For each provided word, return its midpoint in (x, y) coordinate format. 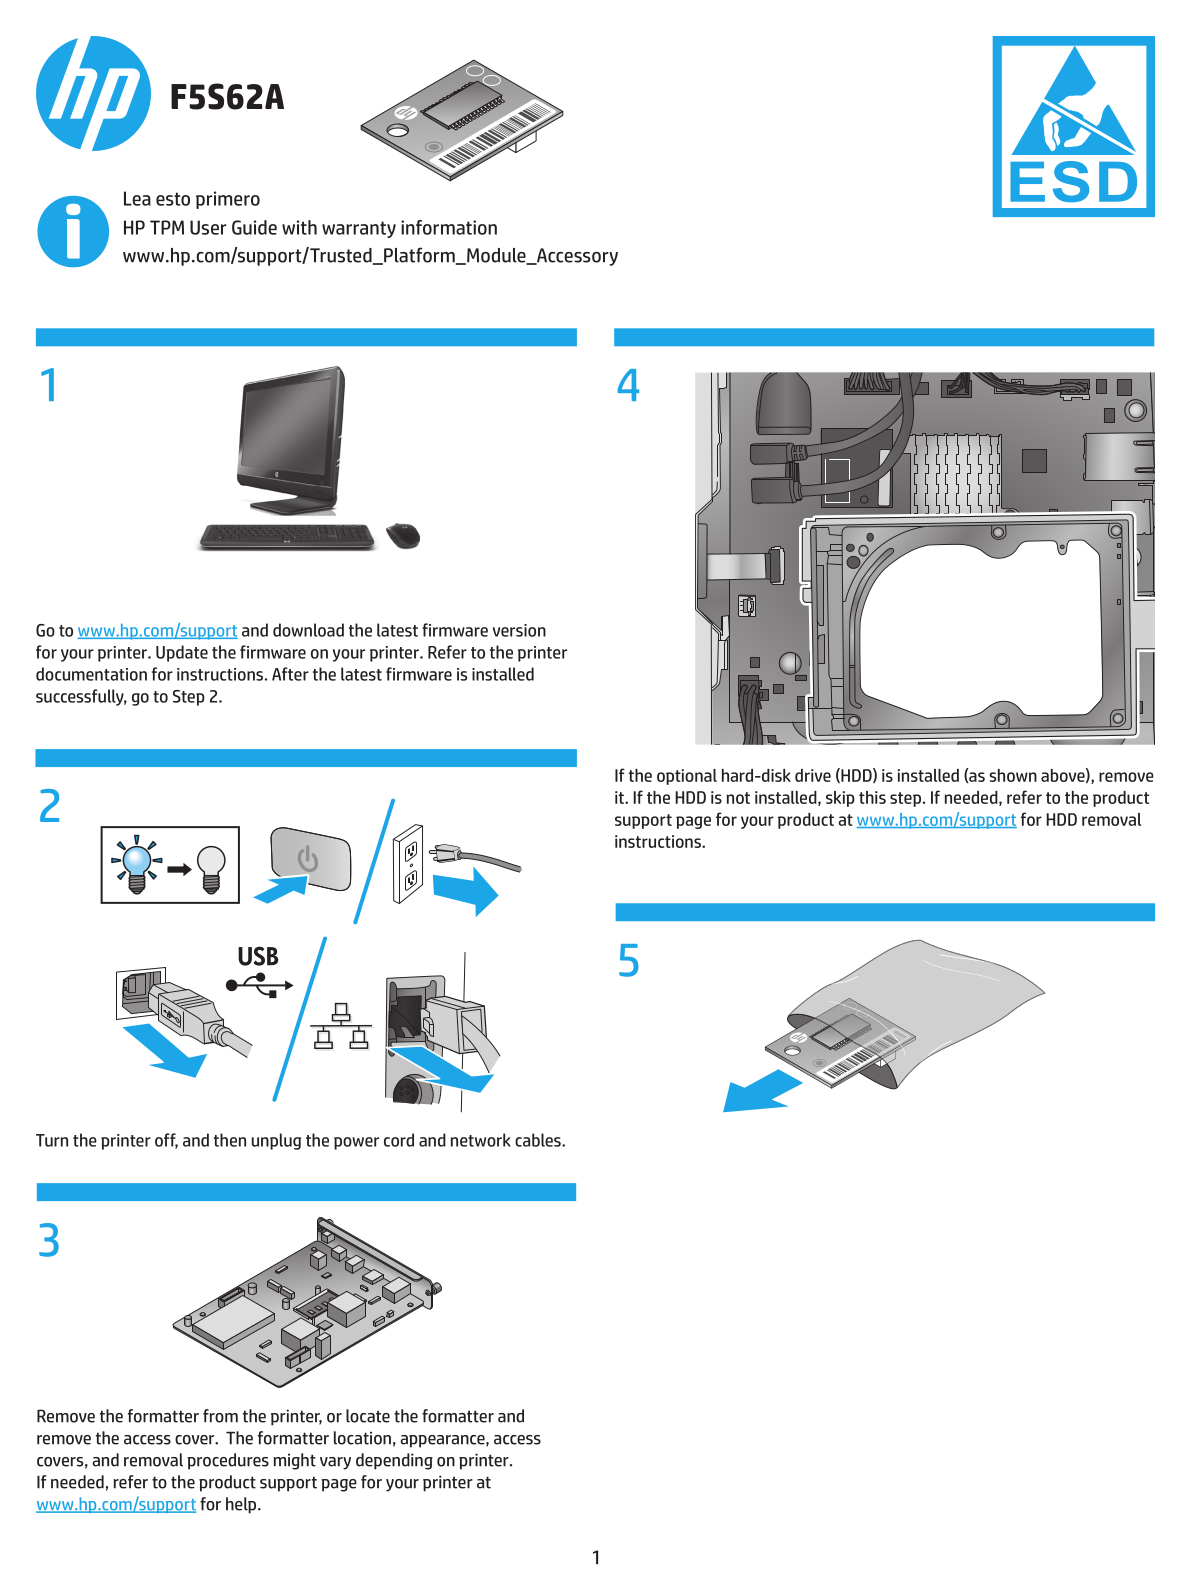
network (481, 1140)
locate (368, 1416)
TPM (167, 227)
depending (394, 1461)
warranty (359, 229)
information (449, 227)
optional (687, 777)
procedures (228, 1461)
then (230, 1140)
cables (539, 1140)
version (519, 630)
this (872, 797)
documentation (91, 674)
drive (813, 775)
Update (182, 653)
